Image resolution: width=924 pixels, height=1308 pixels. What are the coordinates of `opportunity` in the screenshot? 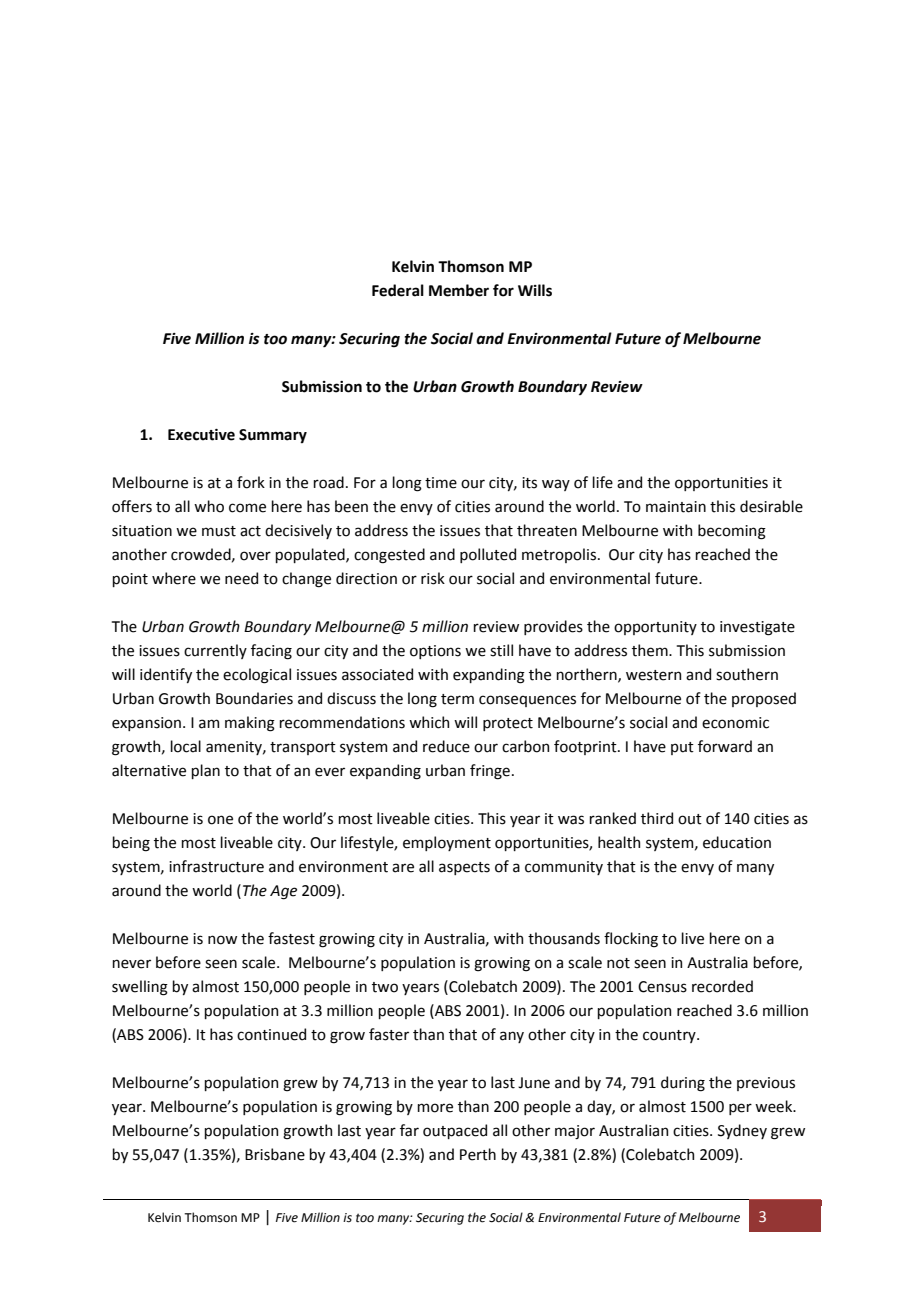 It's located at (655, 628).
